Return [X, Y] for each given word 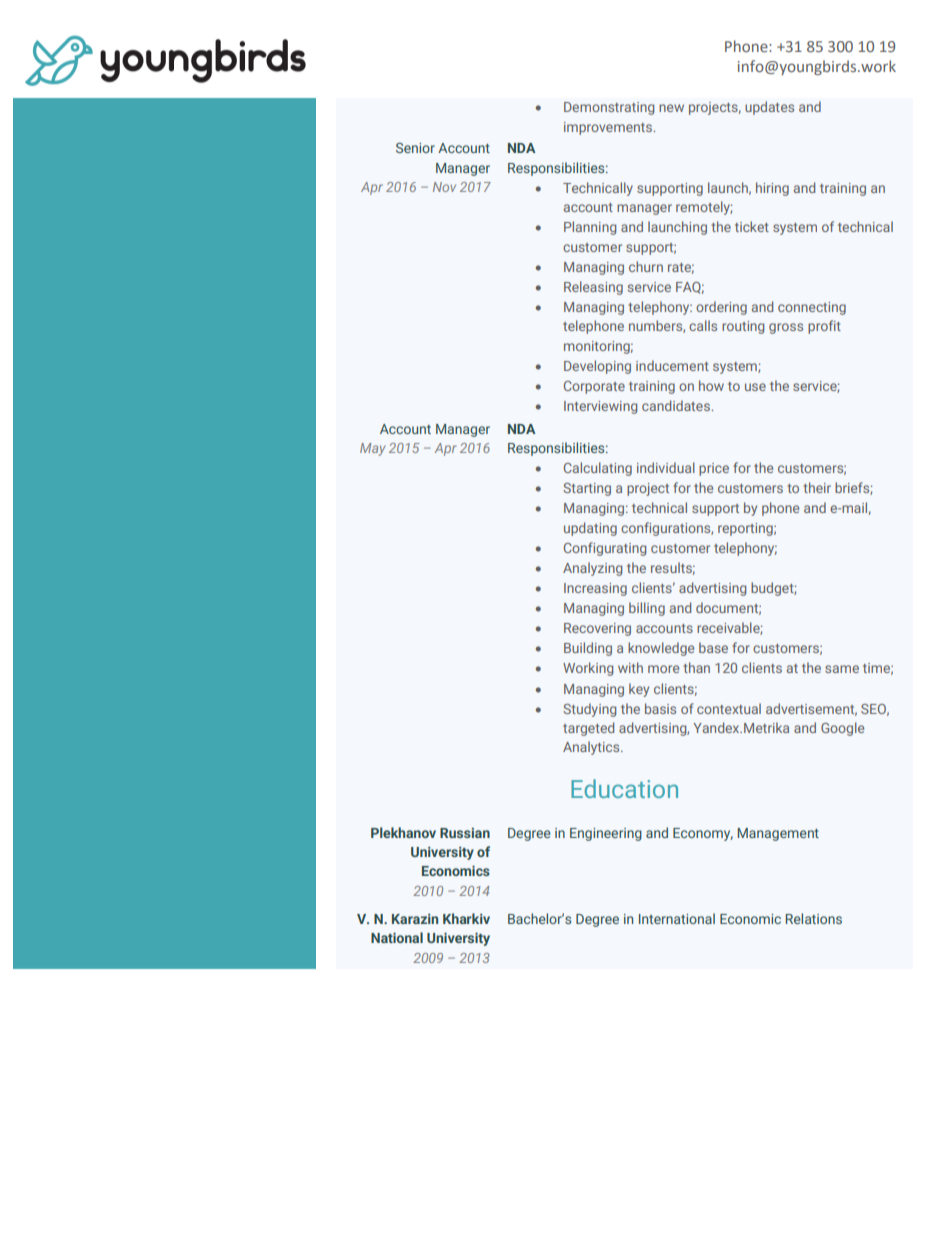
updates [769, 108]
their [817, 487]
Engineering [606, 834]
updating [590, 529]
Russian [465, 833]
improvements [609, 128]
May [373, 449]
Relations [814, 918]
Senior [415, 148]
